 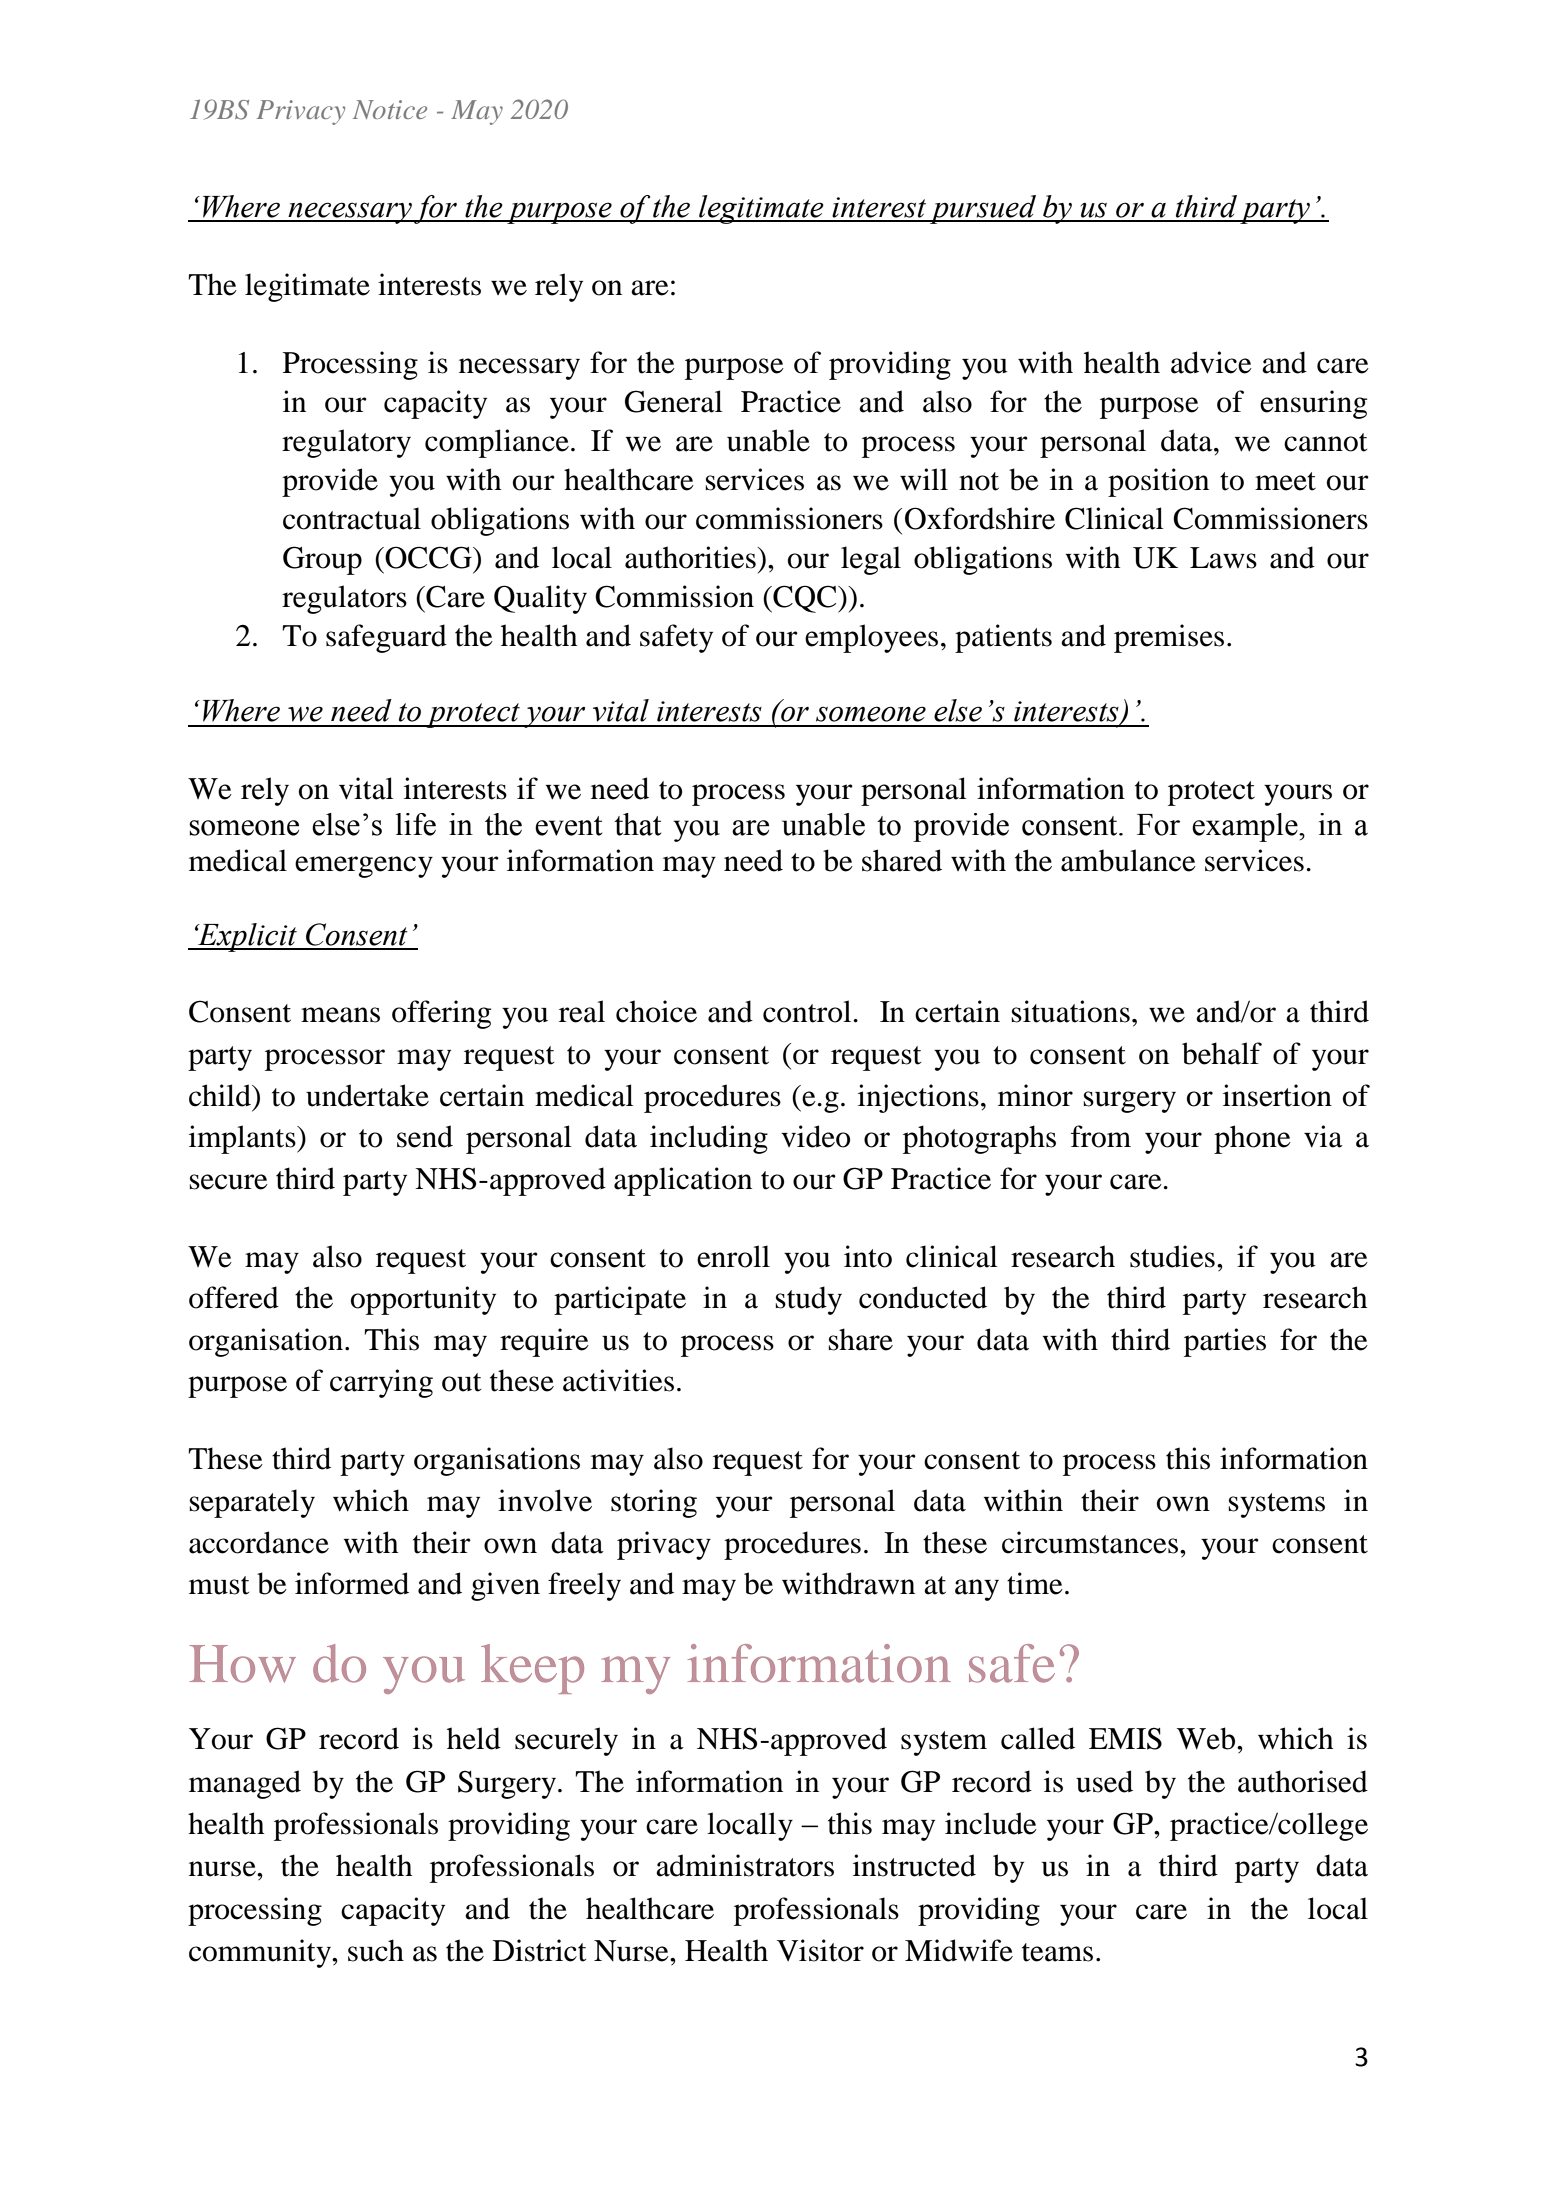 I want to click on informed, so click(x=352, y=1583).
